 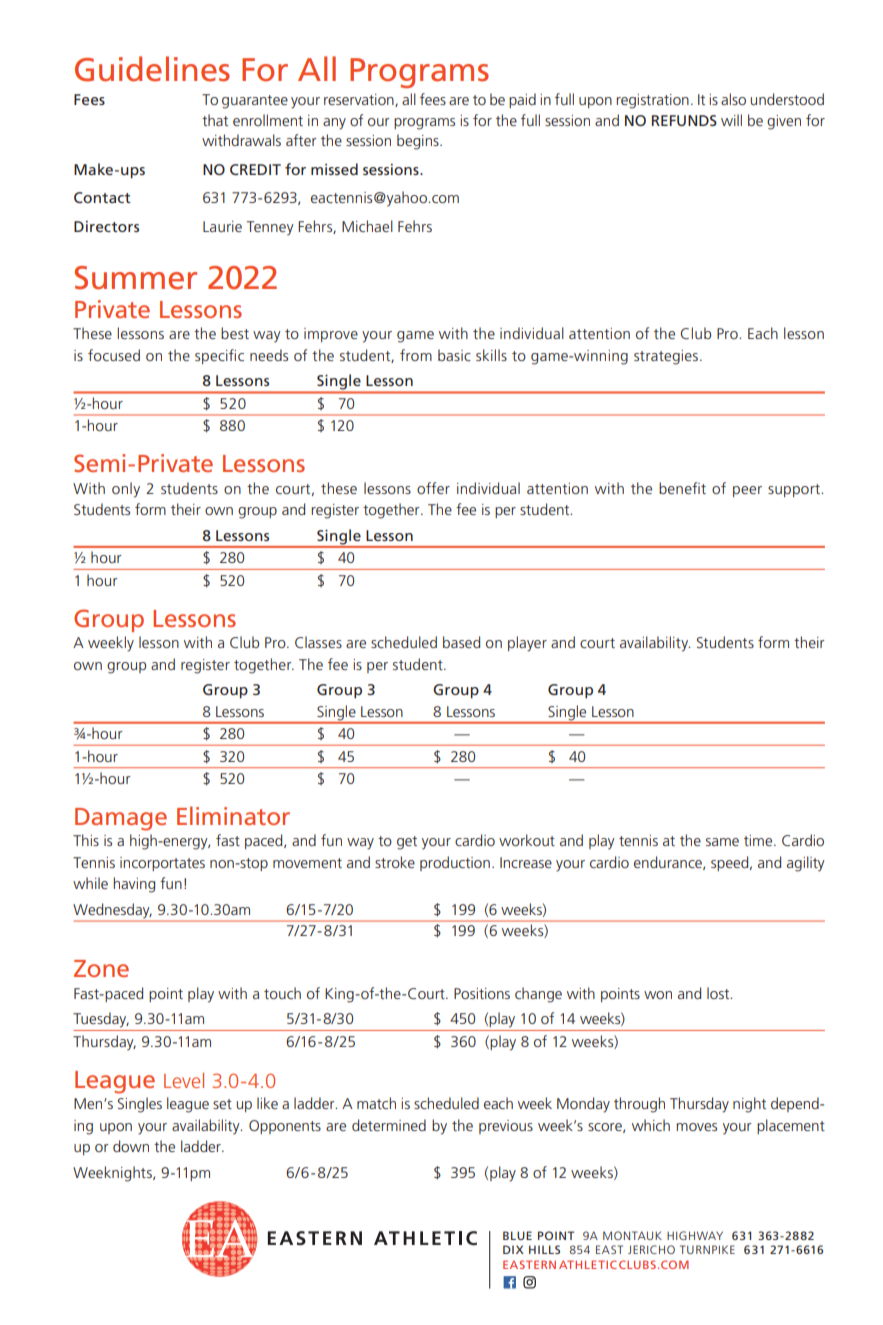 I want to click on that, so click(x=215, y=120).
